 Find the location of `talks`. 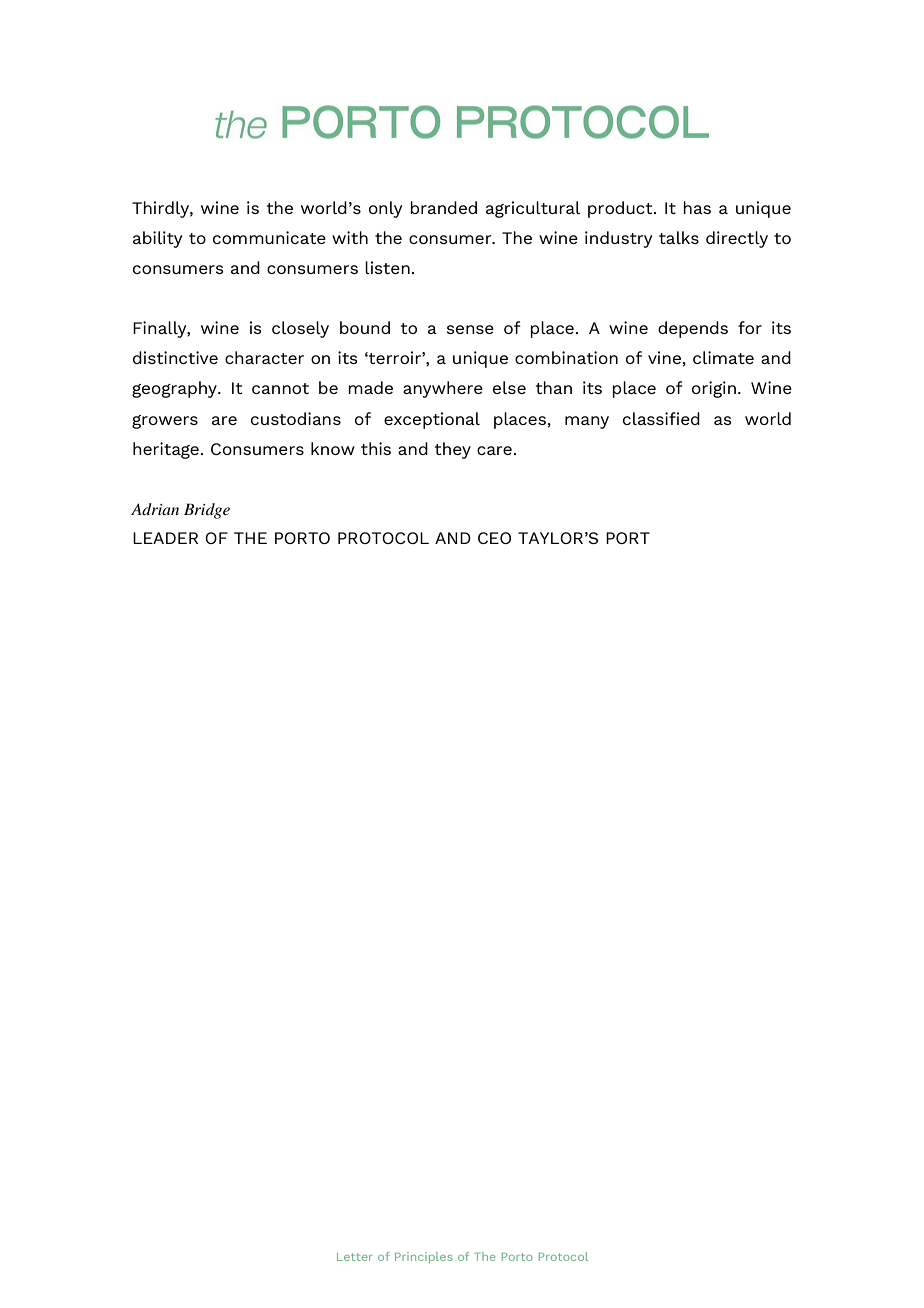

talks is located at coordinates (679, 237).
